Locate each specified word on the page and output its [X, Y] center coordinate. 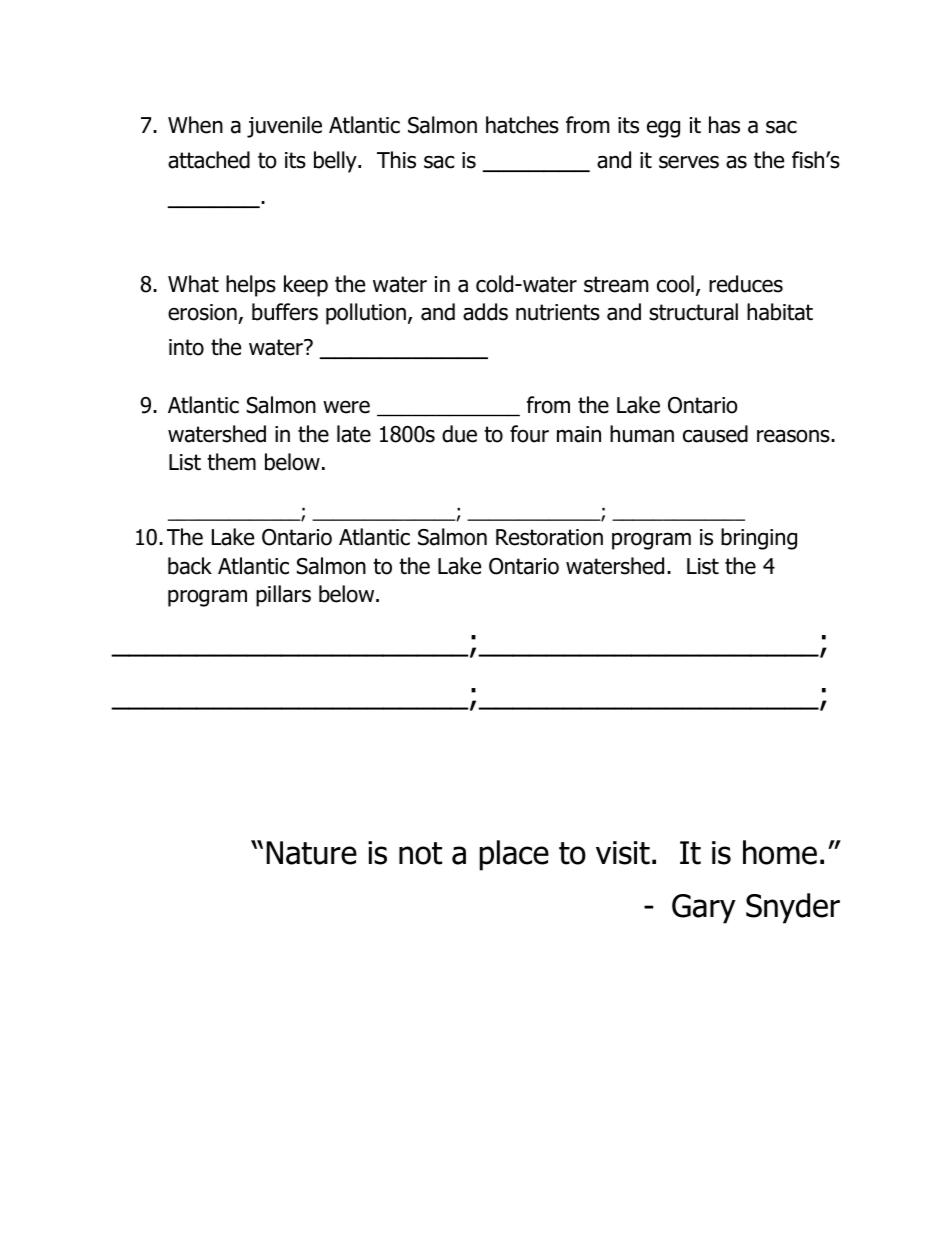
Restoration [549, 537]
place [514, 855]
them [231, 462]
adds [485, 312]
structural [693, 312]
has [724, 125]
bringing [759, 539]
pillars [283, 596]
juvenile [284, 127]
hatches [522, 125]
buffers [285, 312]
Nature [311, 853]
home [780, 852]
